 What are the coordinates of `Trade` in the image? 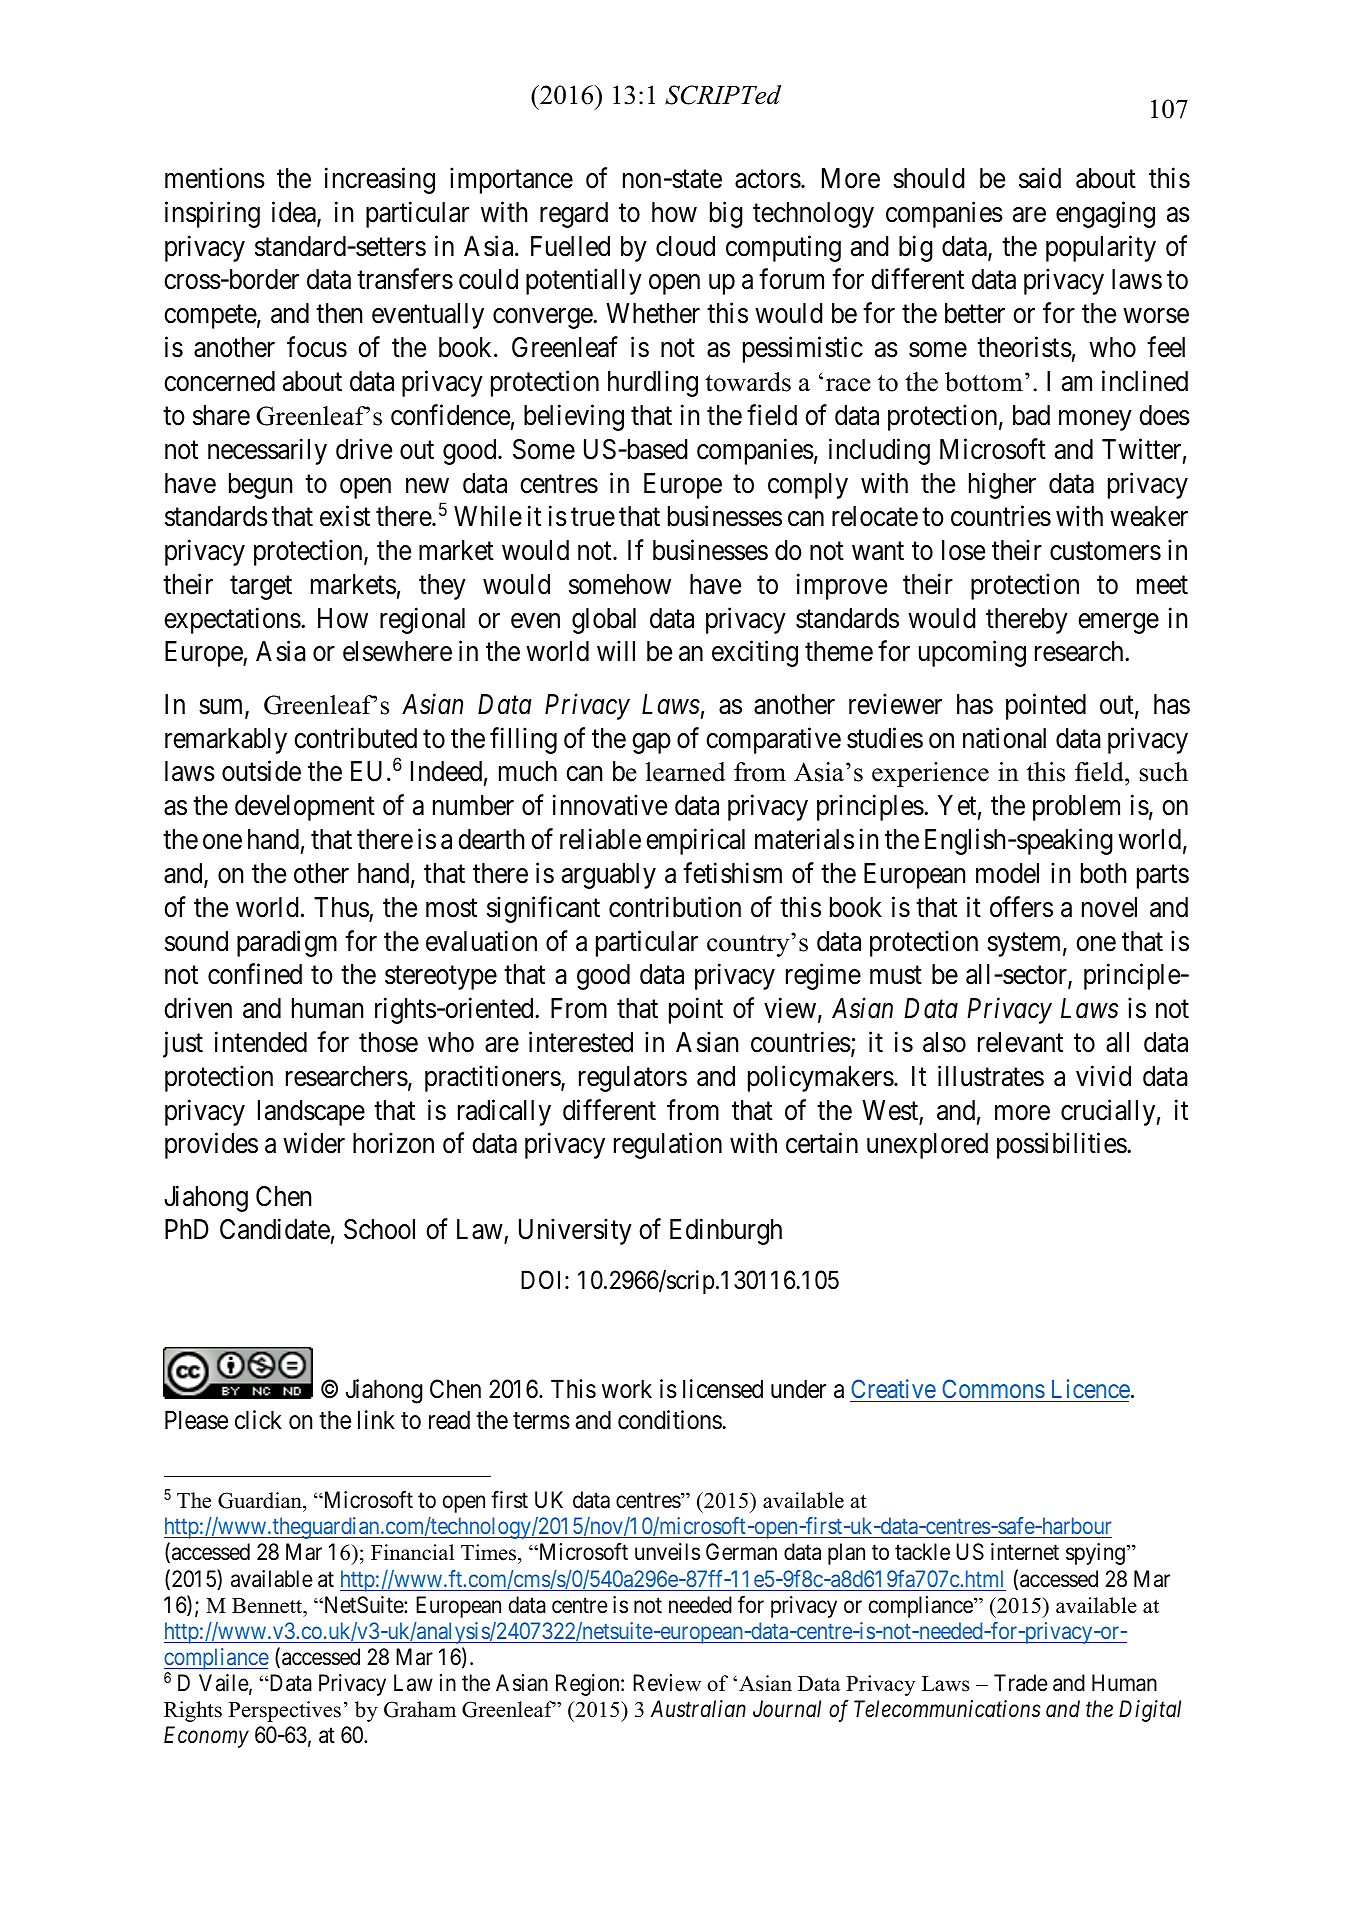 It's located at (1021, 1683).
